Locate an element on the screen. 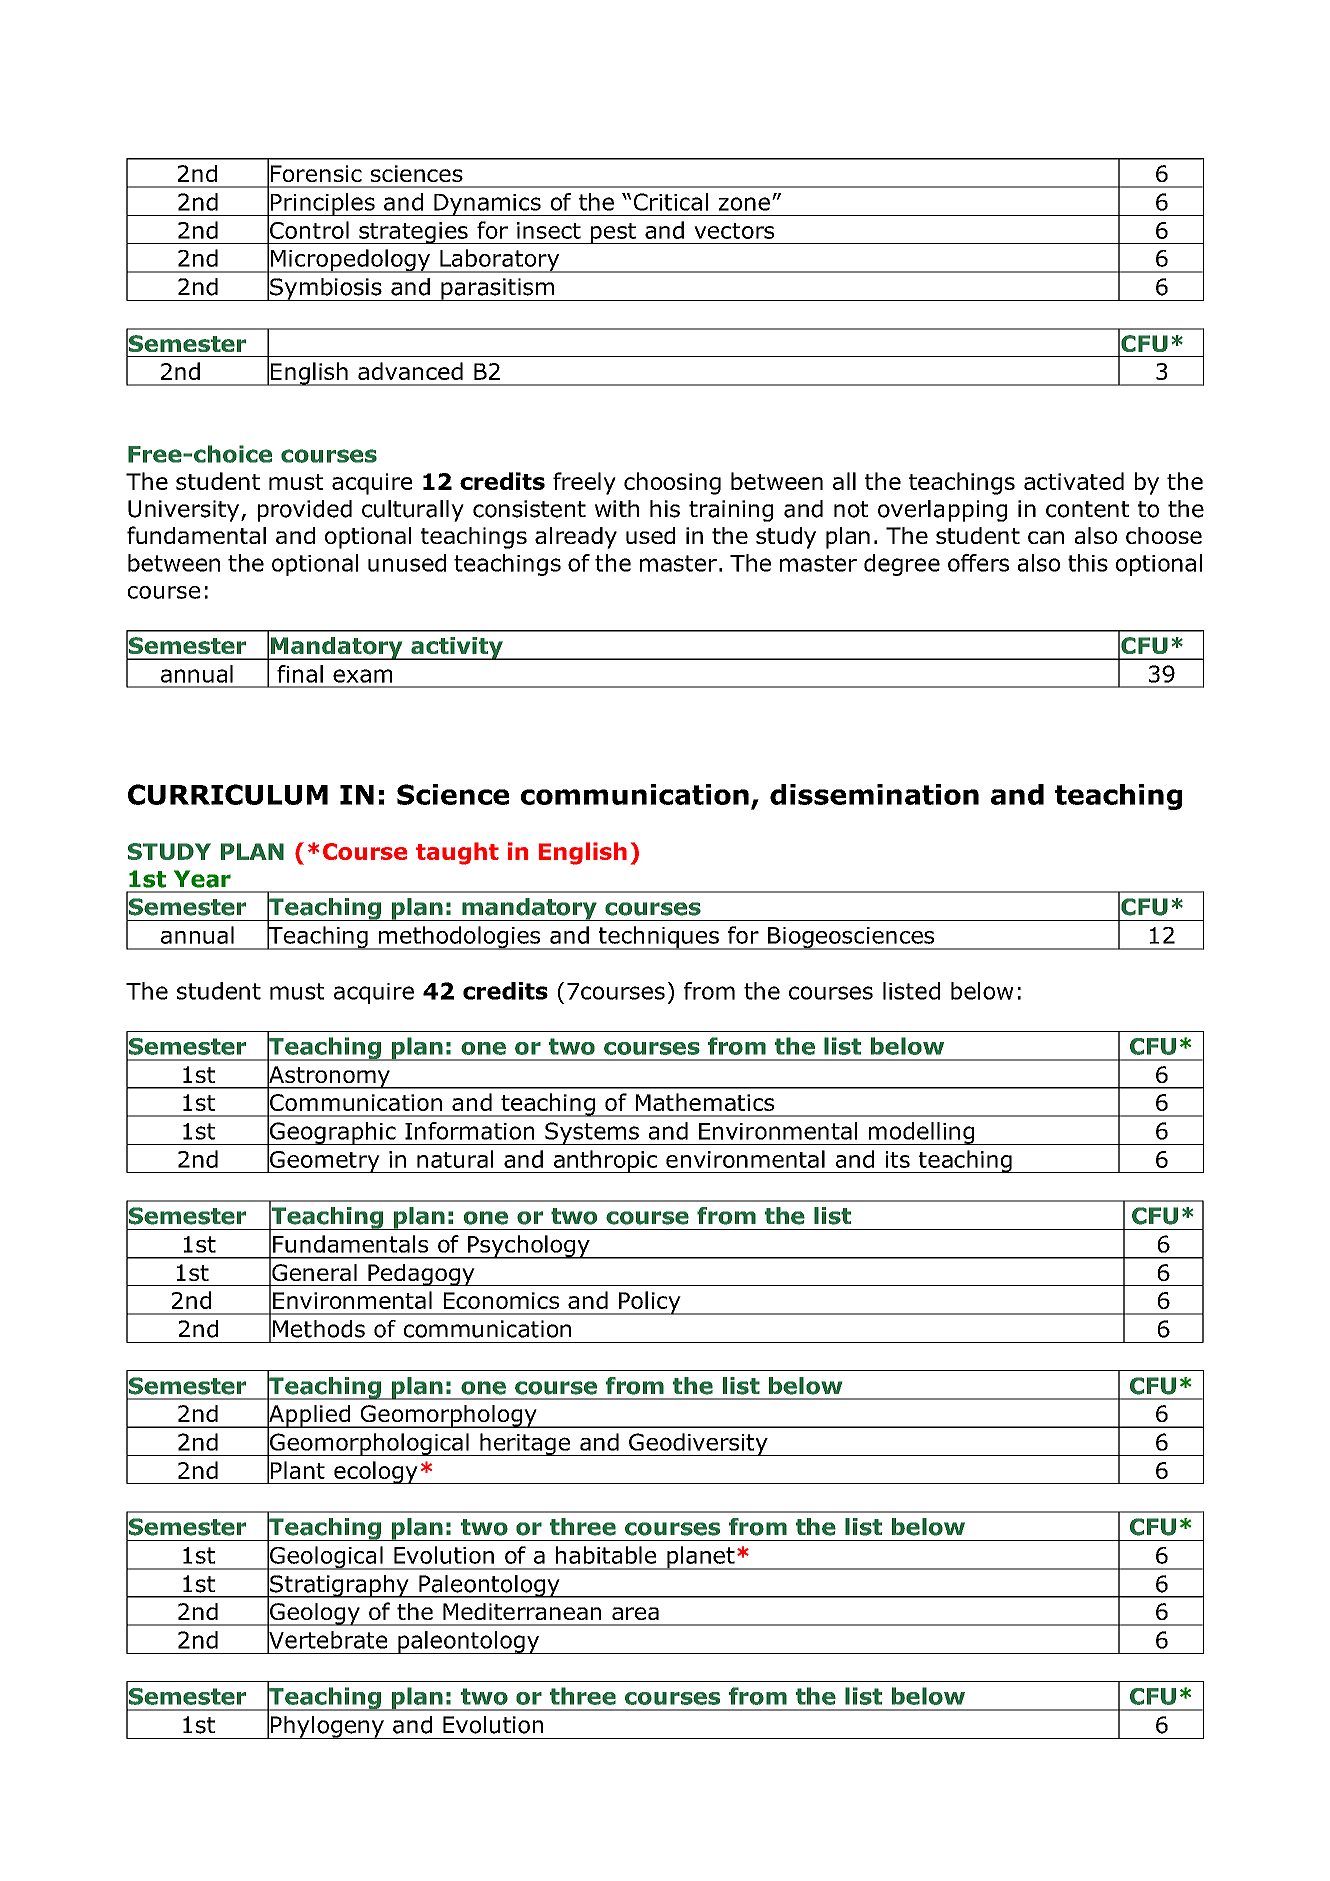  Principles is located at coordinates (323, 204).
